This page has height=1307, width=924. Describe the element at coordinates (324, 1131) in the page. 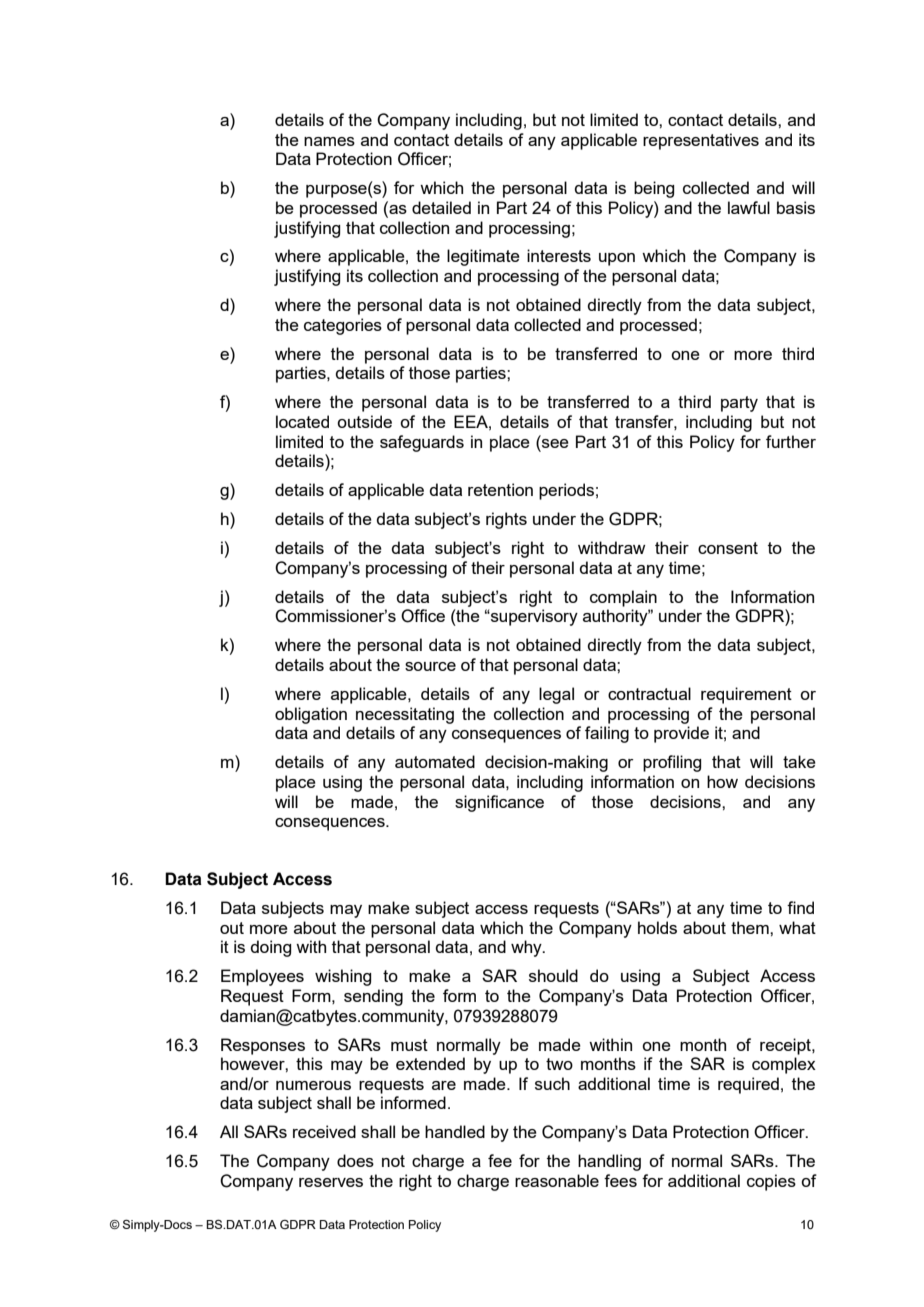

I see `received` at that location.
